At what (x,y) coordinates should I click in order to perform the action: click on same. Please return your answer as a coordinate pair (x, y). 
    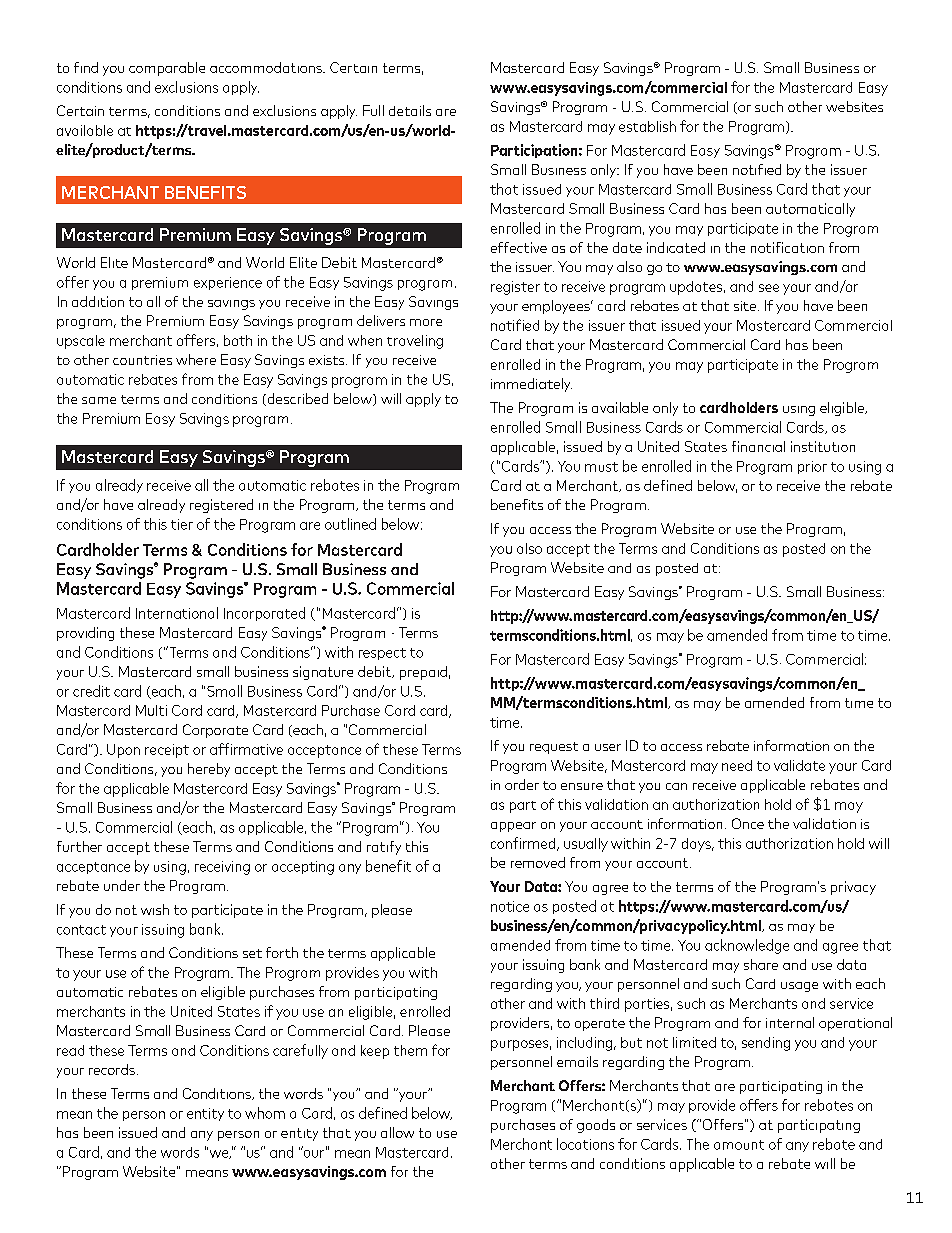
    Looking at the image, I should click on (99, 400).
